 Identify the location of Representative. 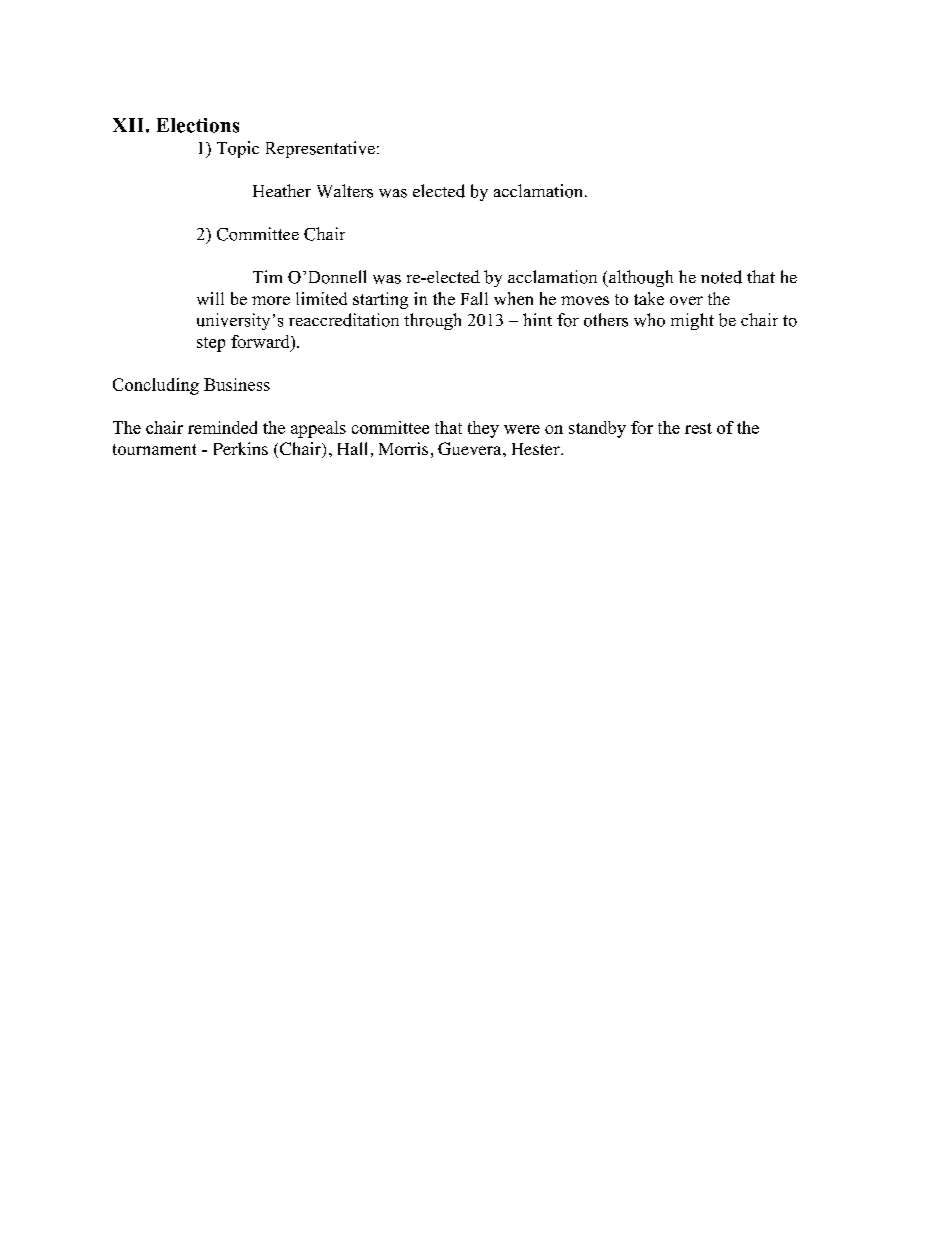
(320, 149).
